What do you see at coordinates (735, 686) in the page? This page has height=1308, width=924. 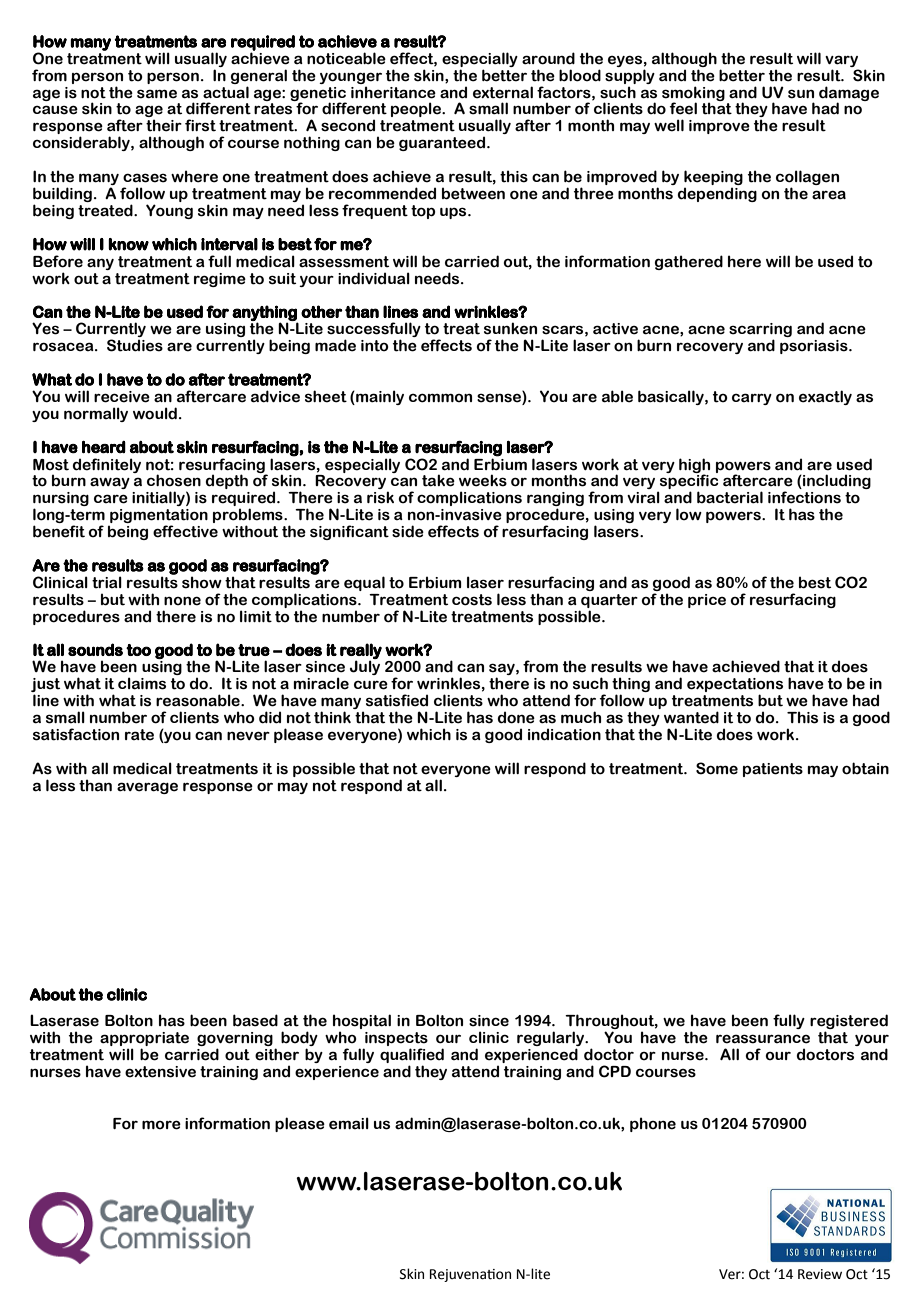 I see `expectations` at bounding box center [735, 686].
